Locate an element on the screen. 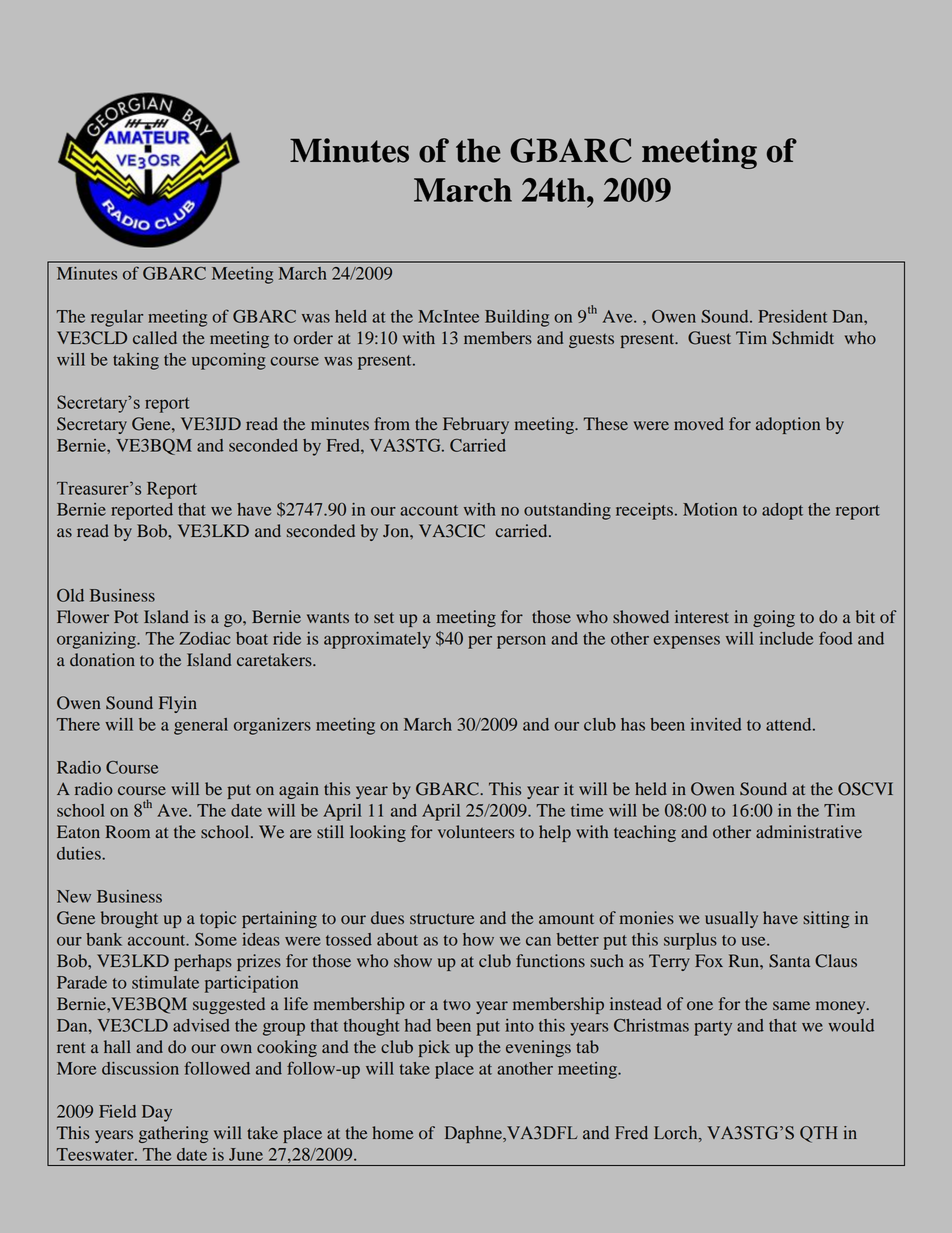 This screenshot has height=1233, width=952. Building is located at coordinates (517, 318).
